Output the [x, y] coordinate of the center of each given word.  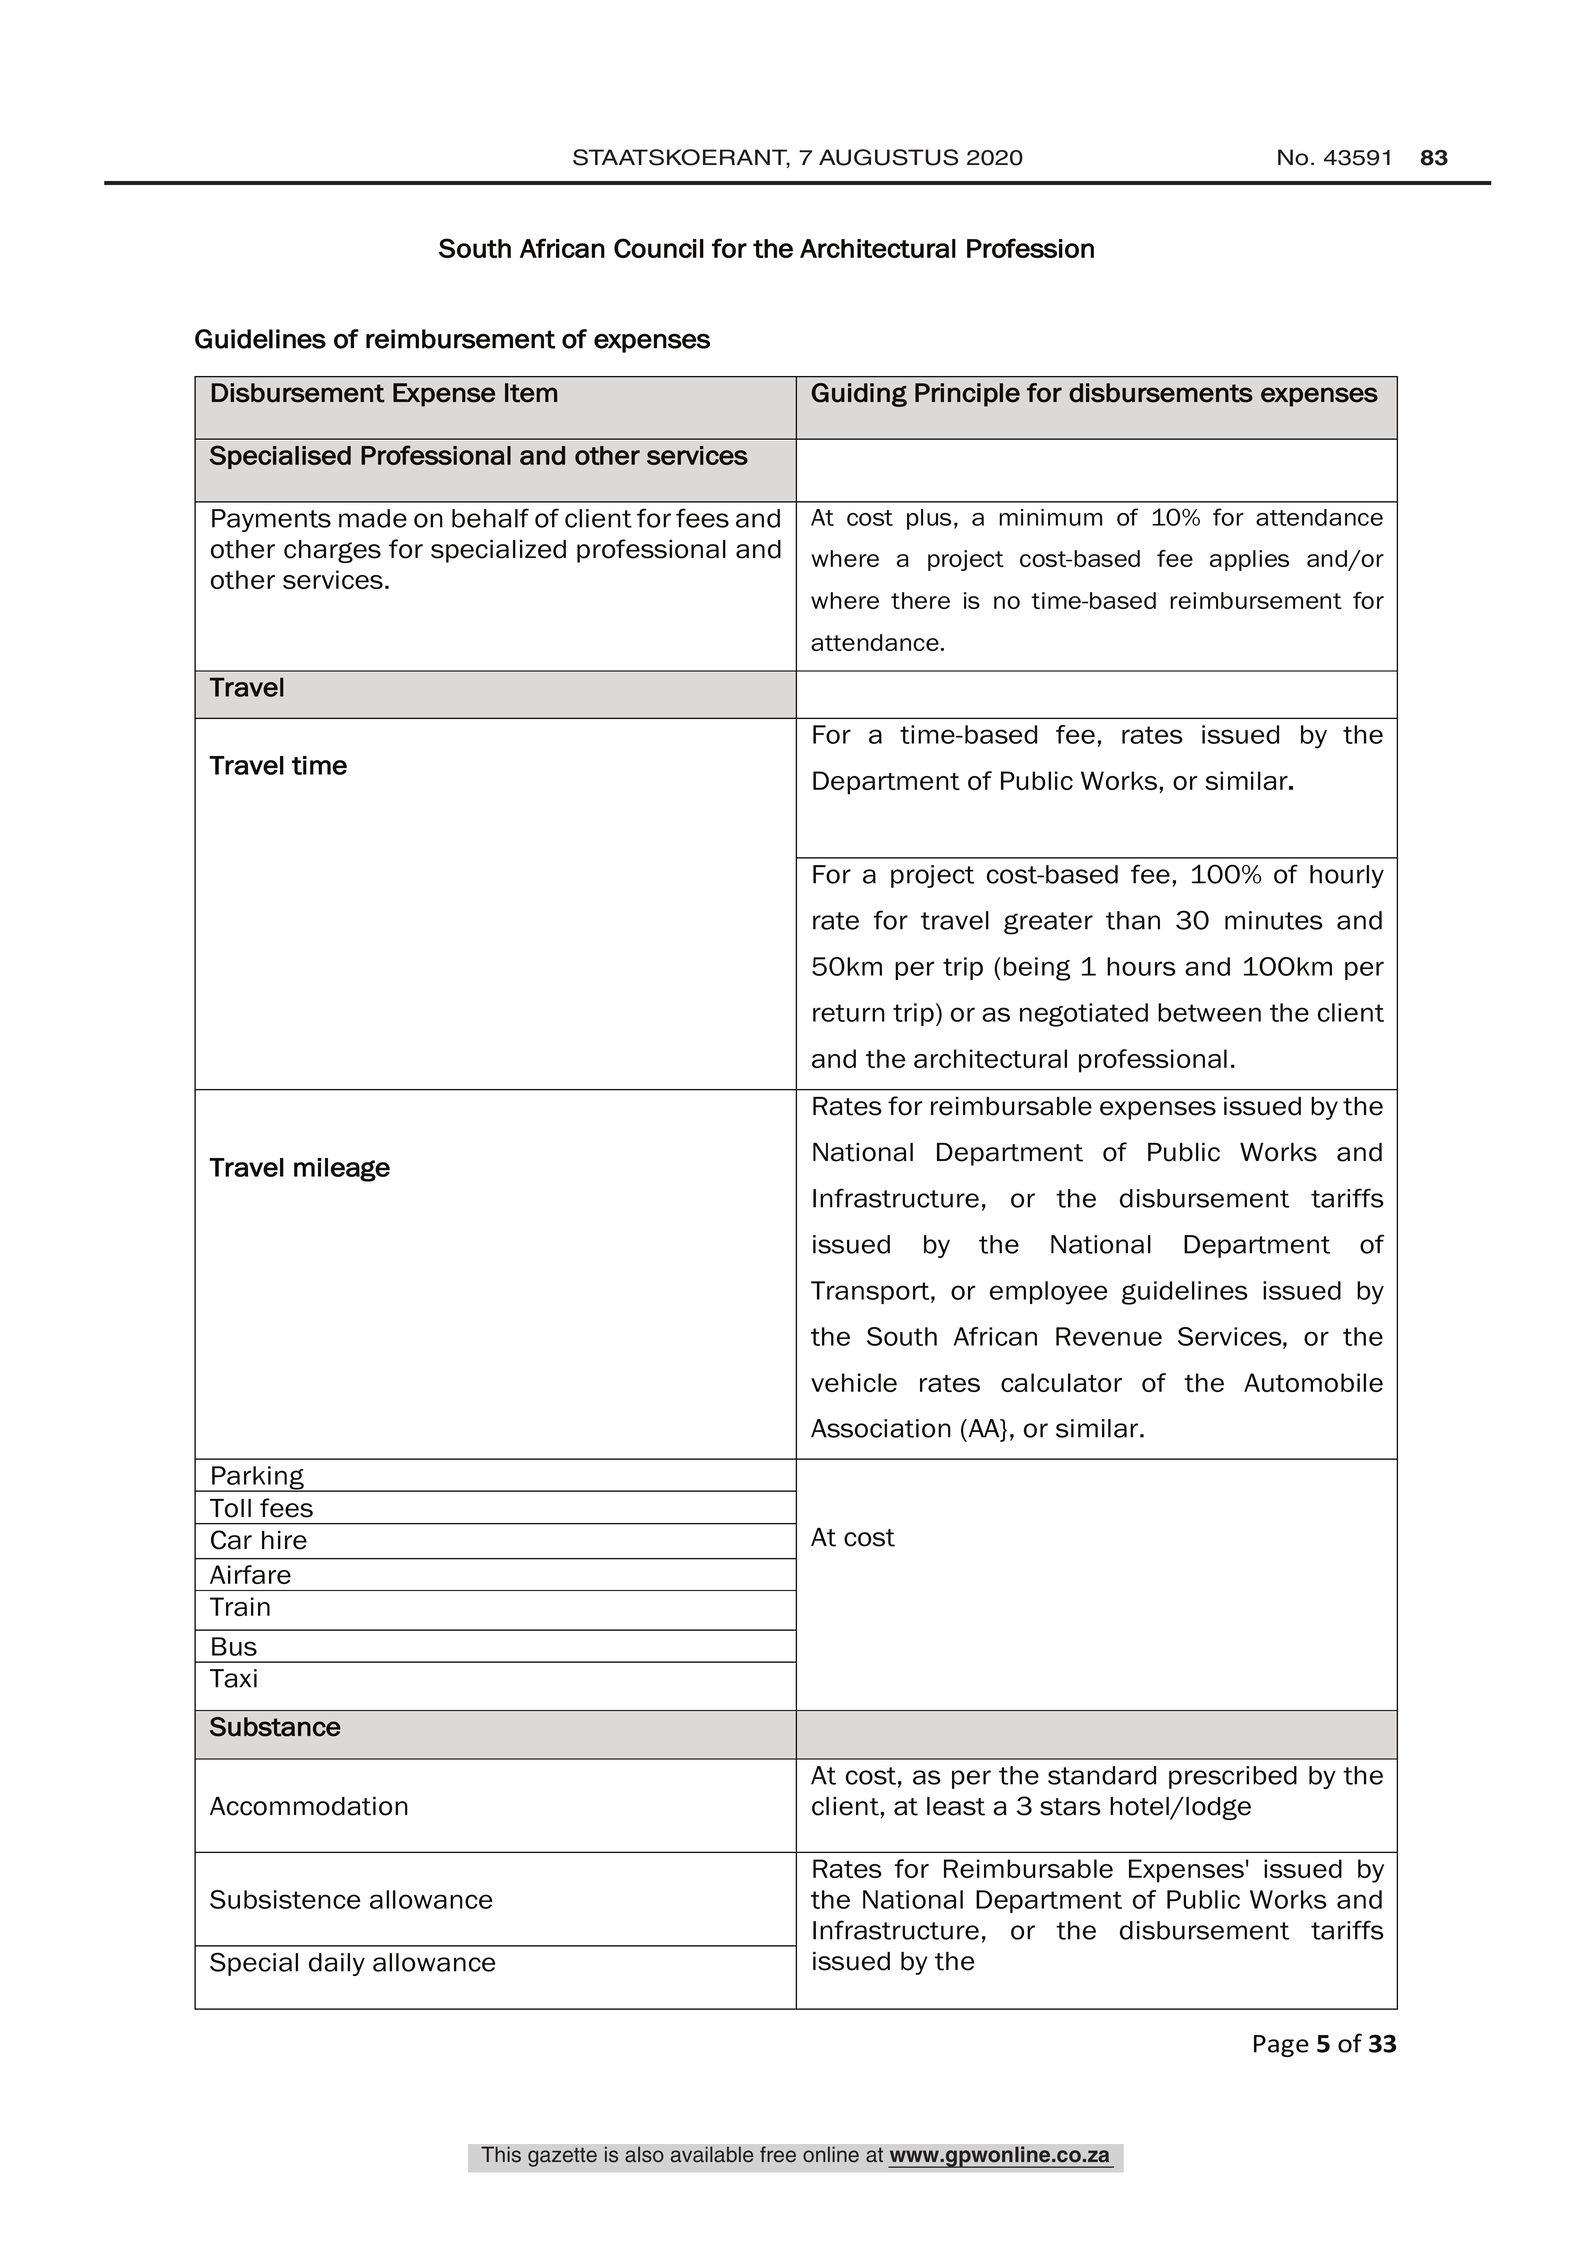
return [849, 1013]
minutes [1274, 920]
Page [1281, 2046]
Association [881, 1428]
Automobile [1313, 1382]
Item [531, 393]
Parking [258, 1479]
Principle [967, 395]
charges [332, 551]
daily [337, 1964]
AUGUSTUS [888, 157]
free [778, 2154]
